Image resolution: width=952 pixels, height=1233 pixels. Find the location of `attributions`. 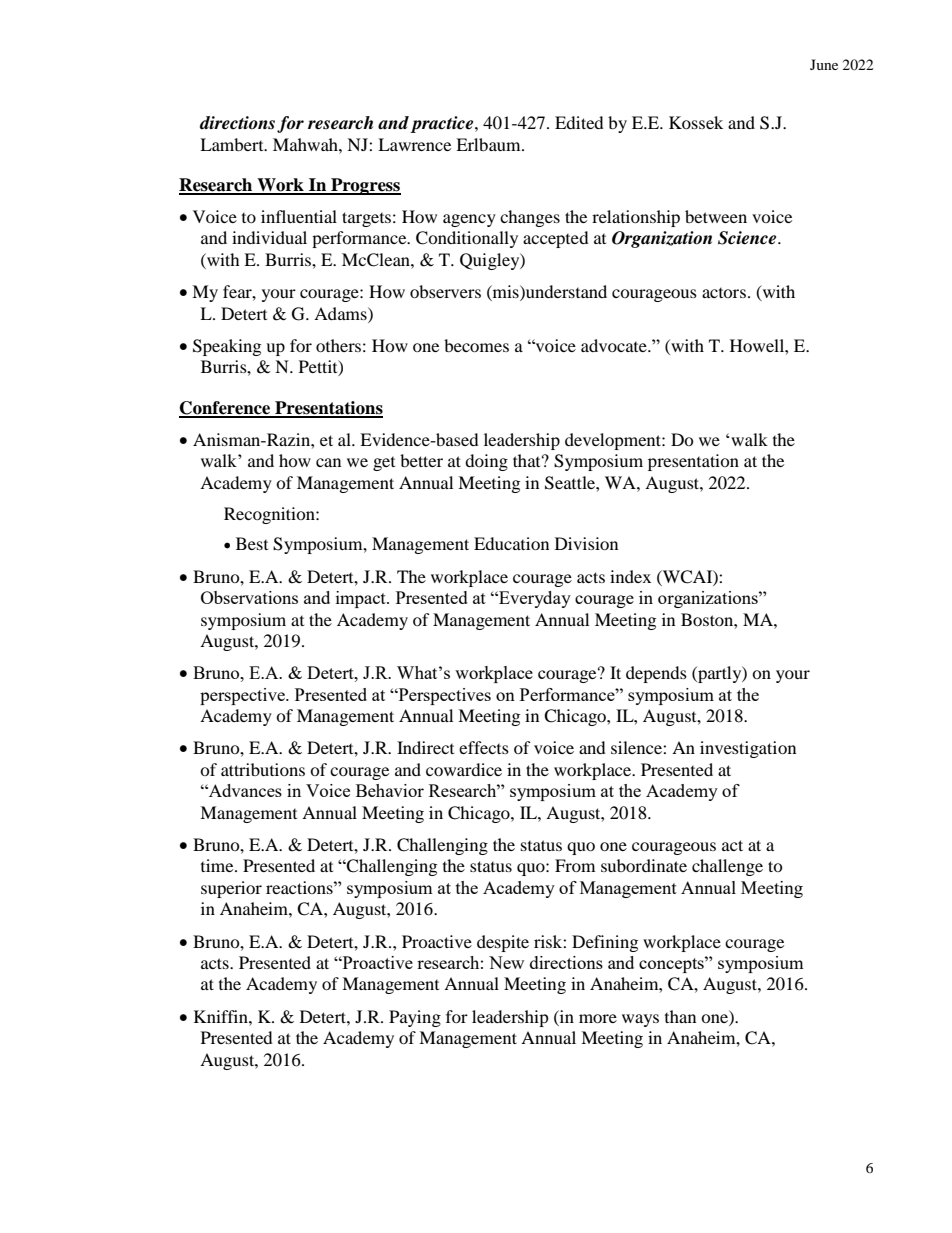

attributions is located at coordinates (263, 769).
